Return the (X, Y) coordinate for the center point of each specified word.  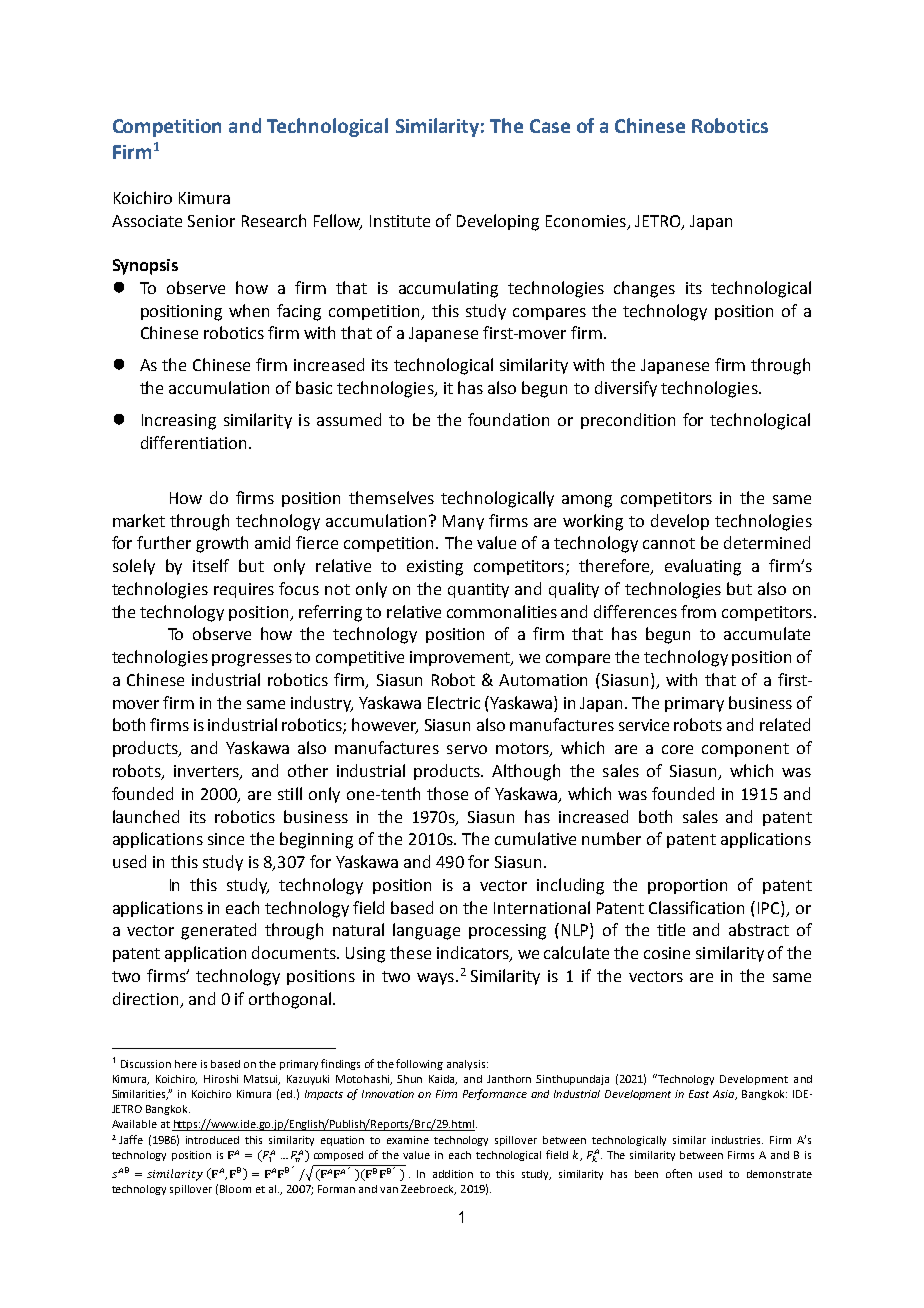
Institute (400, 221)
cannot (669, 543)
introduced (212, 1140)
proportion (687, 886)
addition (453, 1174)
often (679, 1173)
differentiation (193, 442)
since (226, 839)
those (447, 793)
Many (463, 522)
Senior (211, 221)
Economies (587, 222)
